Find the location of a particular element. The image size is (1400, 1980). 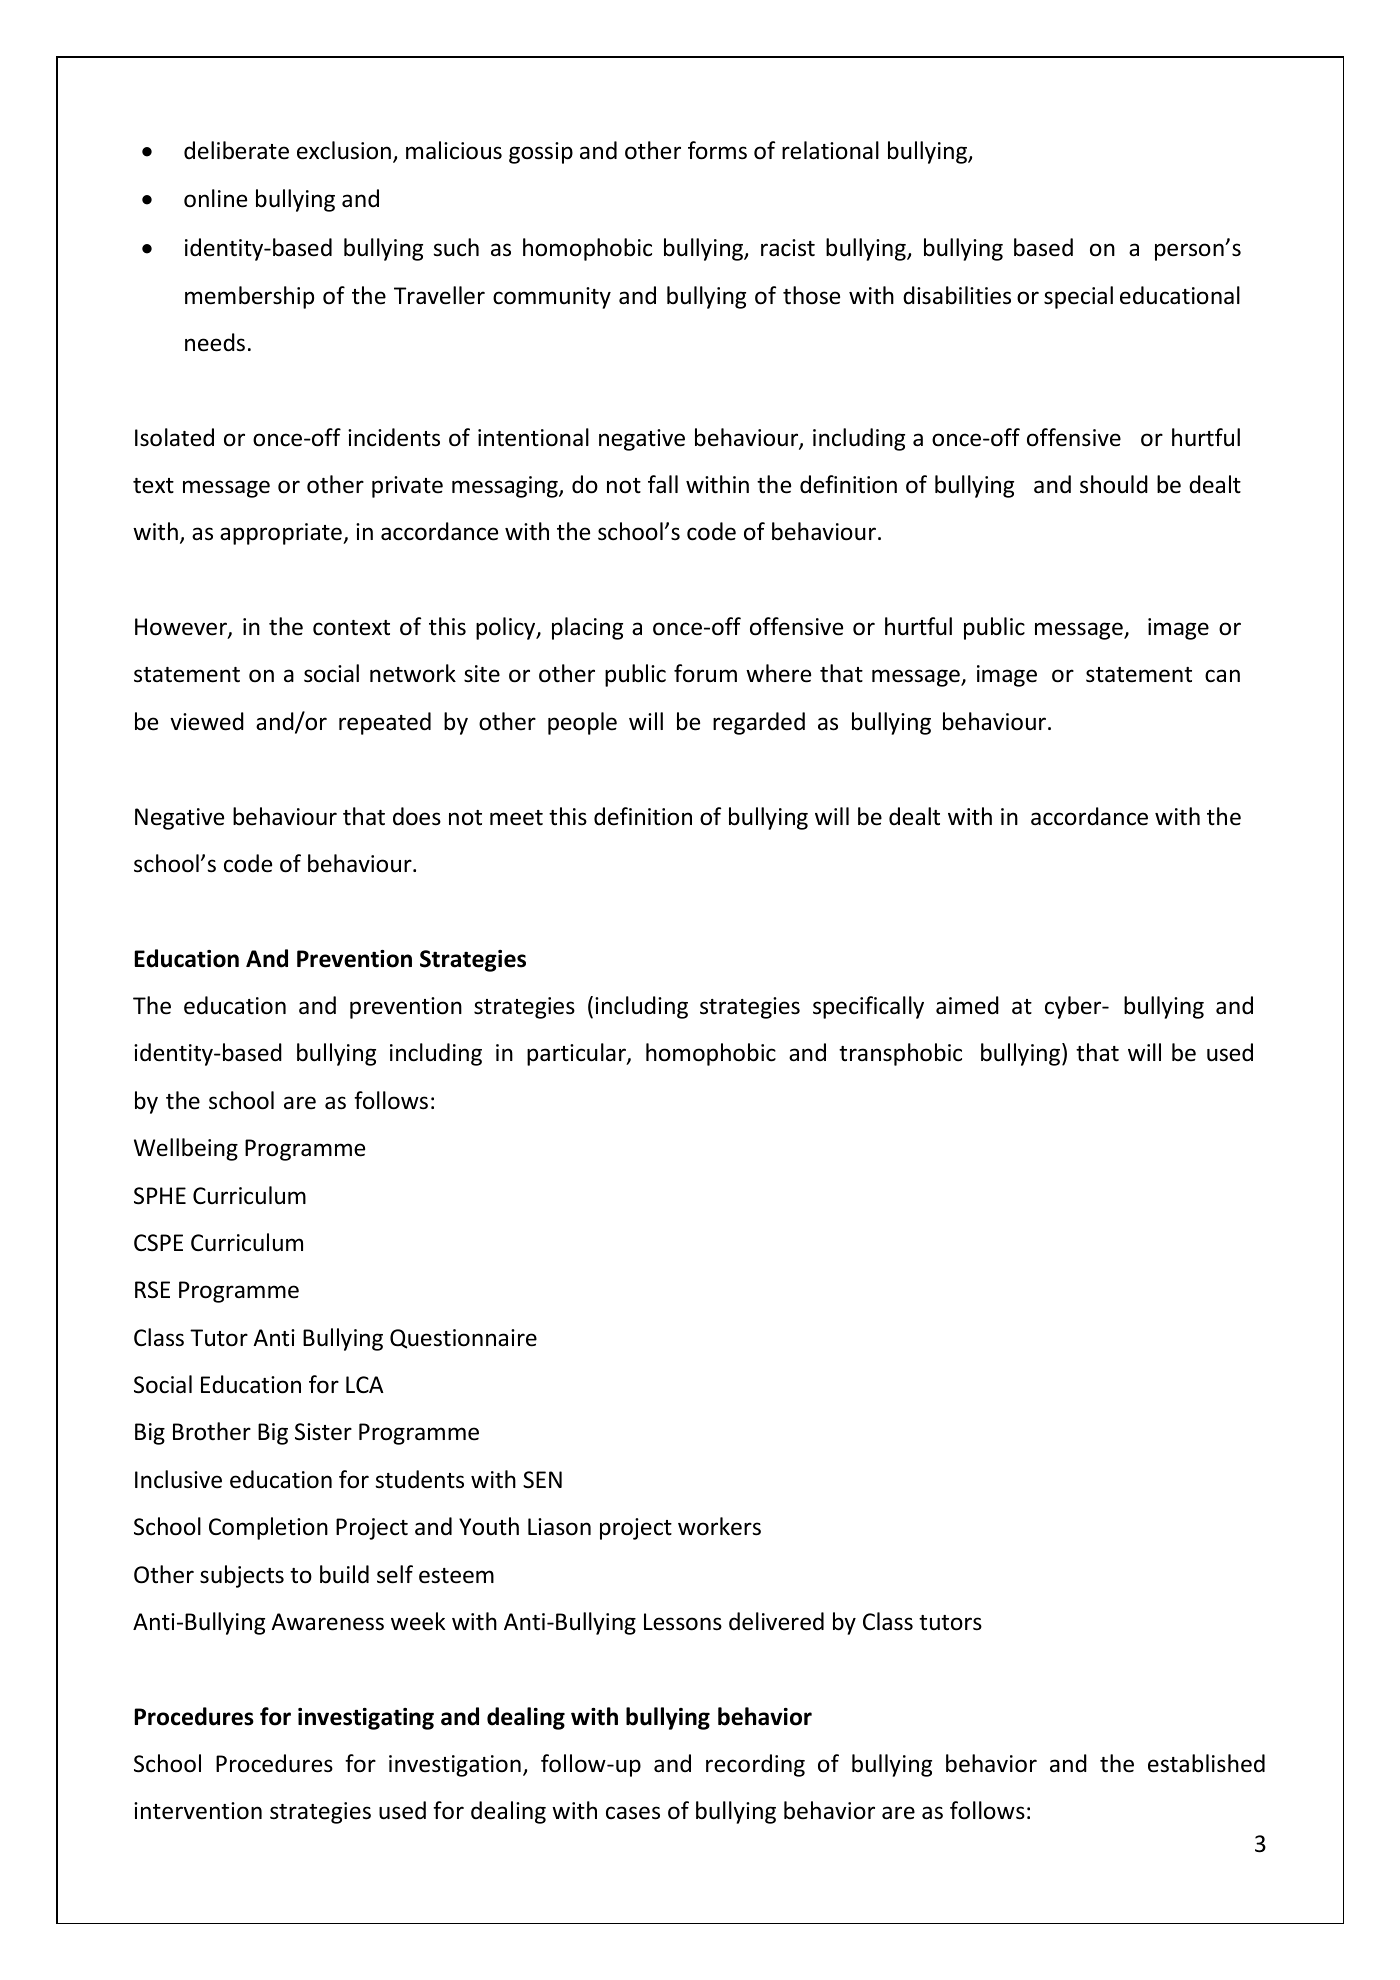

established is located at coordinates (1206, 1763).
